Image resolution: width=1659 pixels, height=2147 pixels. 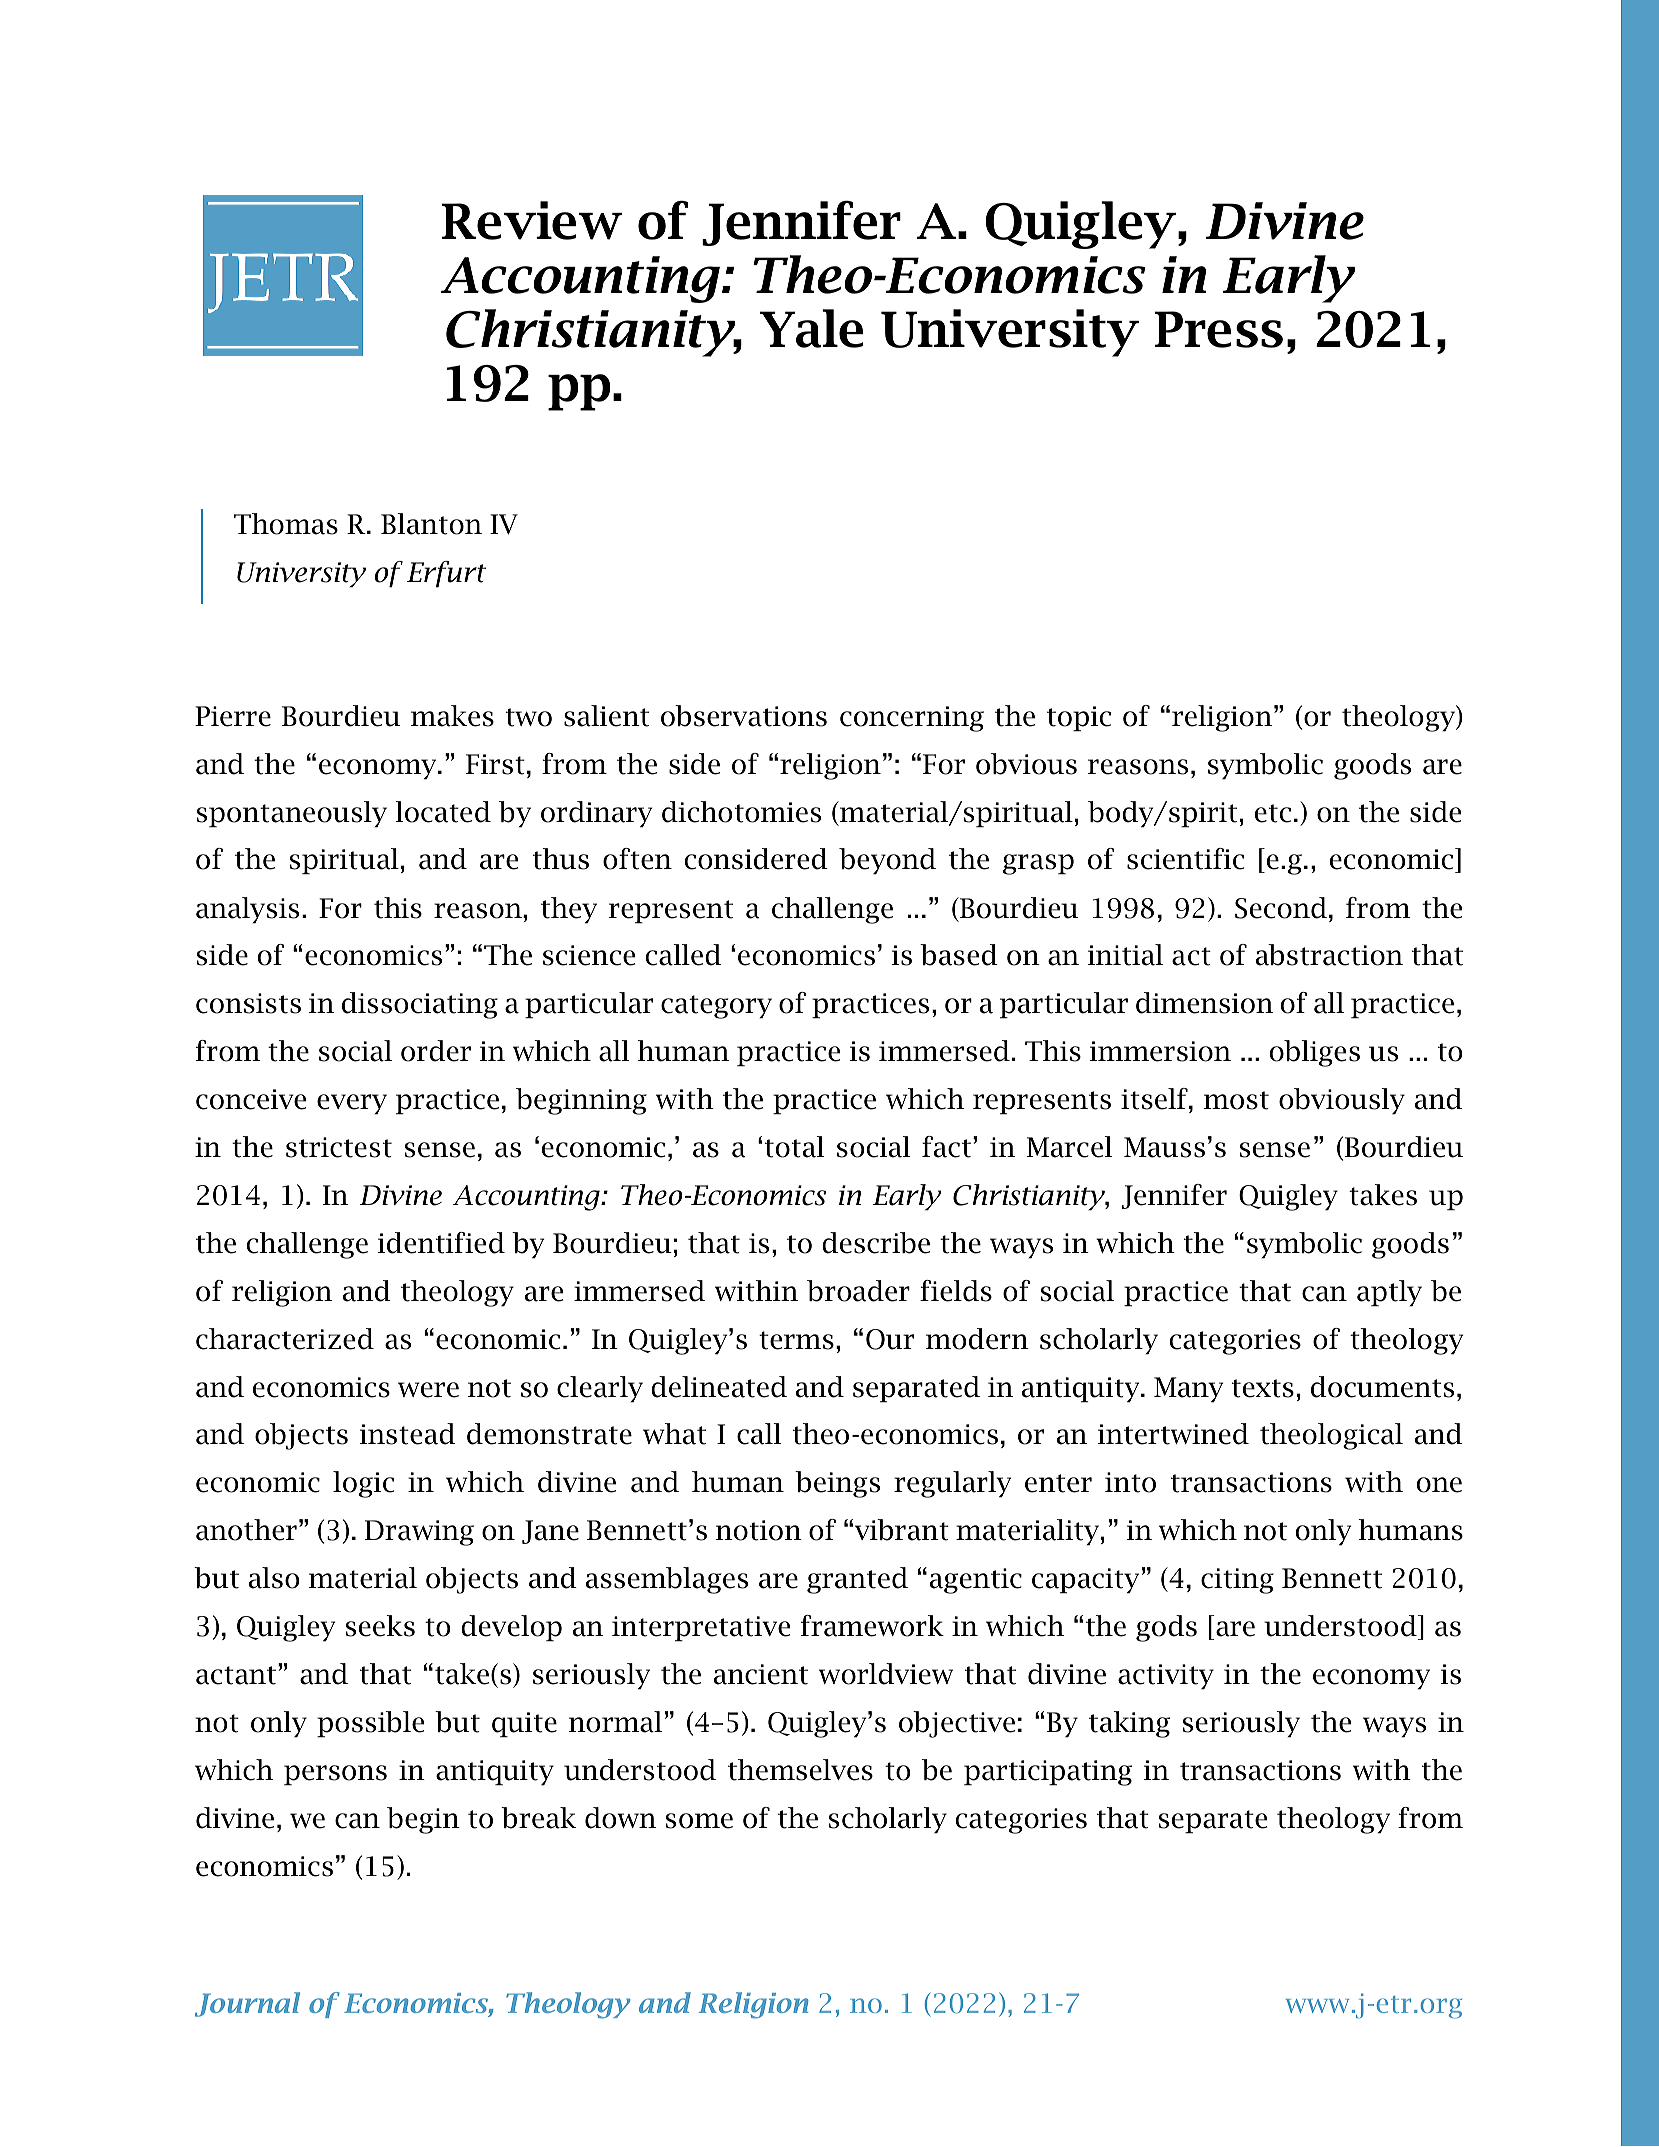 I want to click on Yale, so click(x=811, y=328).
